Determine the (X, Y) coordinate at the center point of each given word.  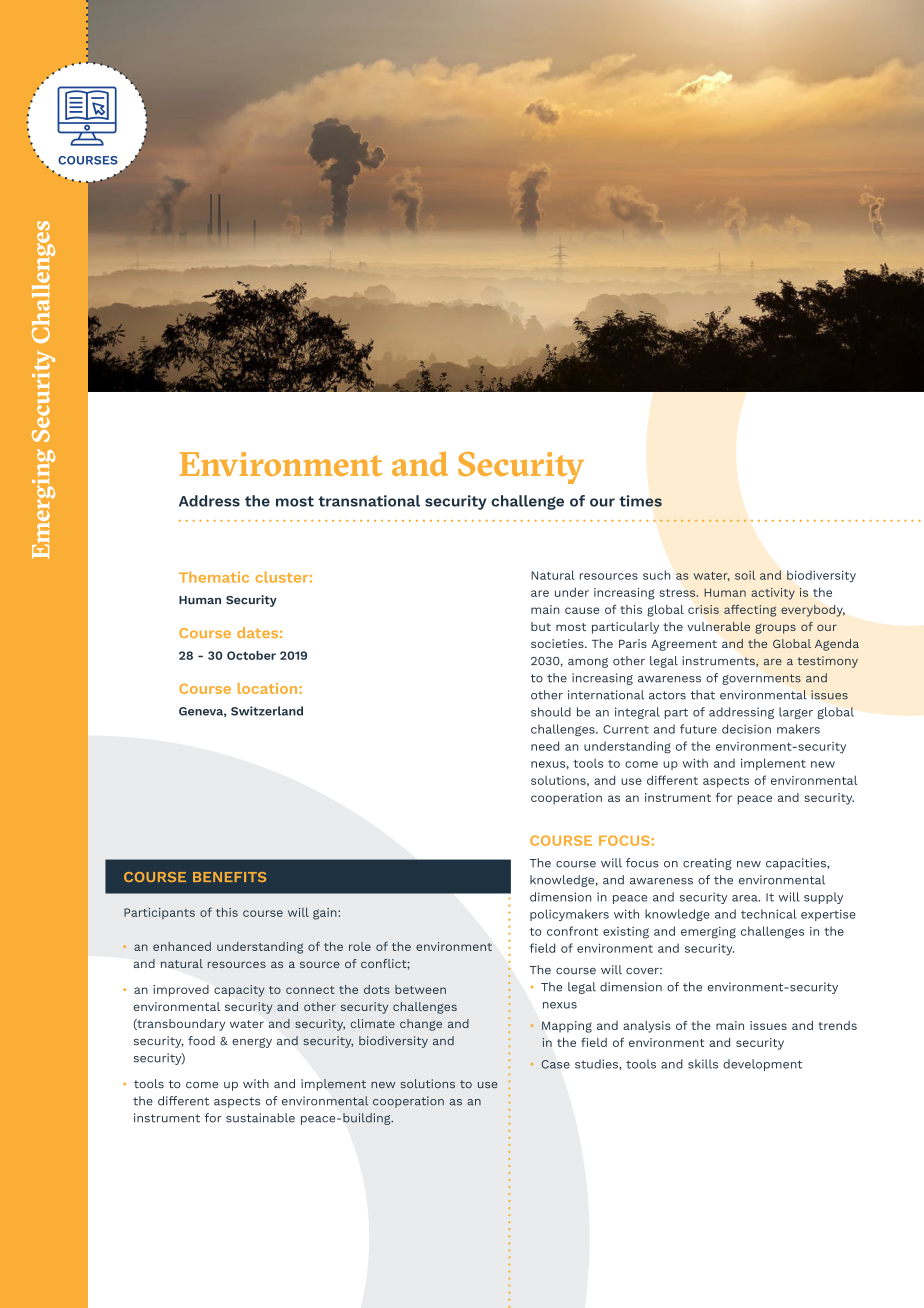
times (640, 501)
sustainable (260, 1118)
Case (556, 1064)
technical (768, 914)
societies (558, 643)
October (251, 655)
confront (572, 931)
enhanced (182, 946)
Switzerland (267, 711)
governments (761, 679)
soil (745, 575)
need (545, 746)
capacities (797, 864)
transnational (369, 501)
